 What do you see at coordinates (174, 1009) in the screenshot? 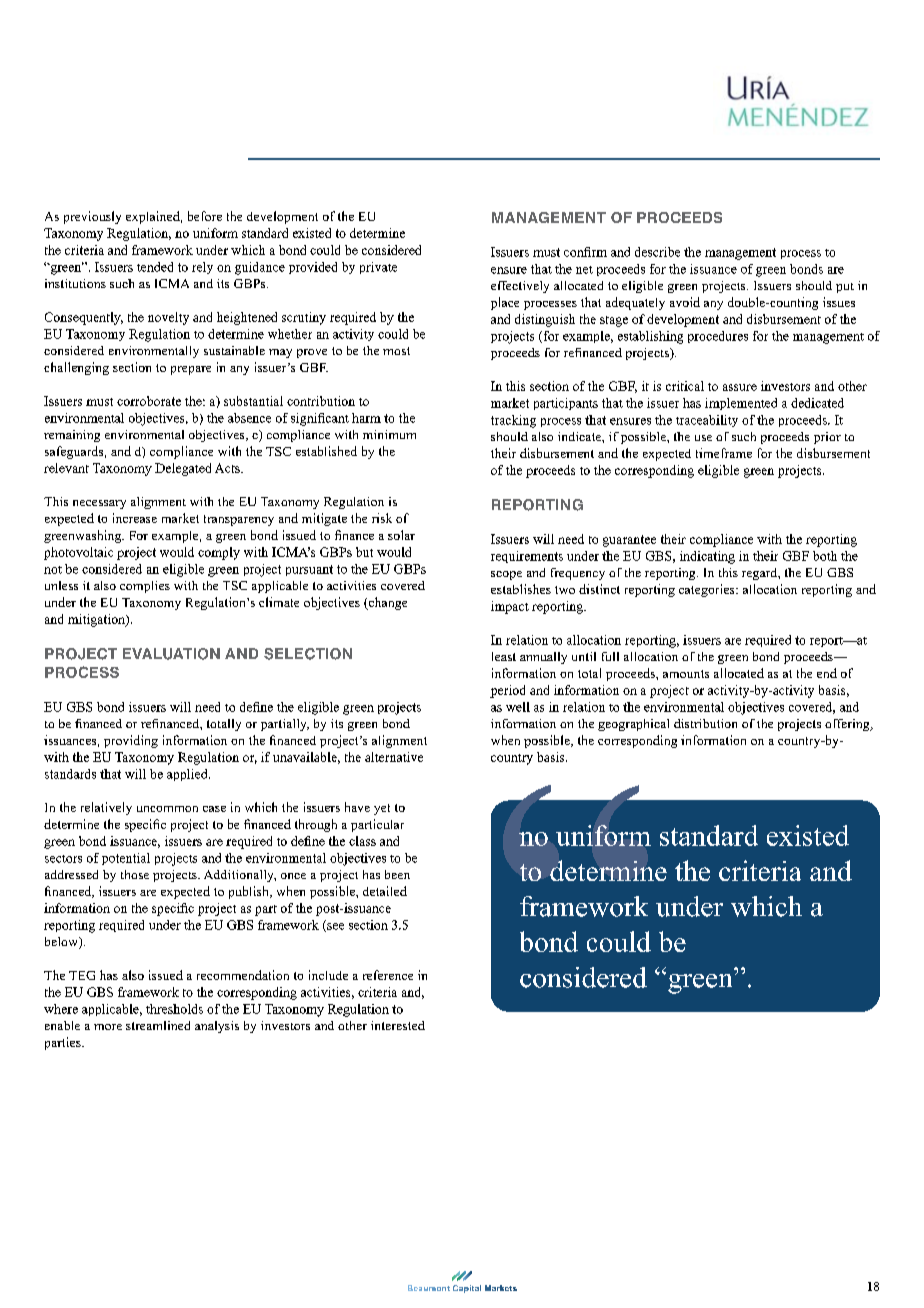
I see `thresholds` at bounding box center [174, 1009].
